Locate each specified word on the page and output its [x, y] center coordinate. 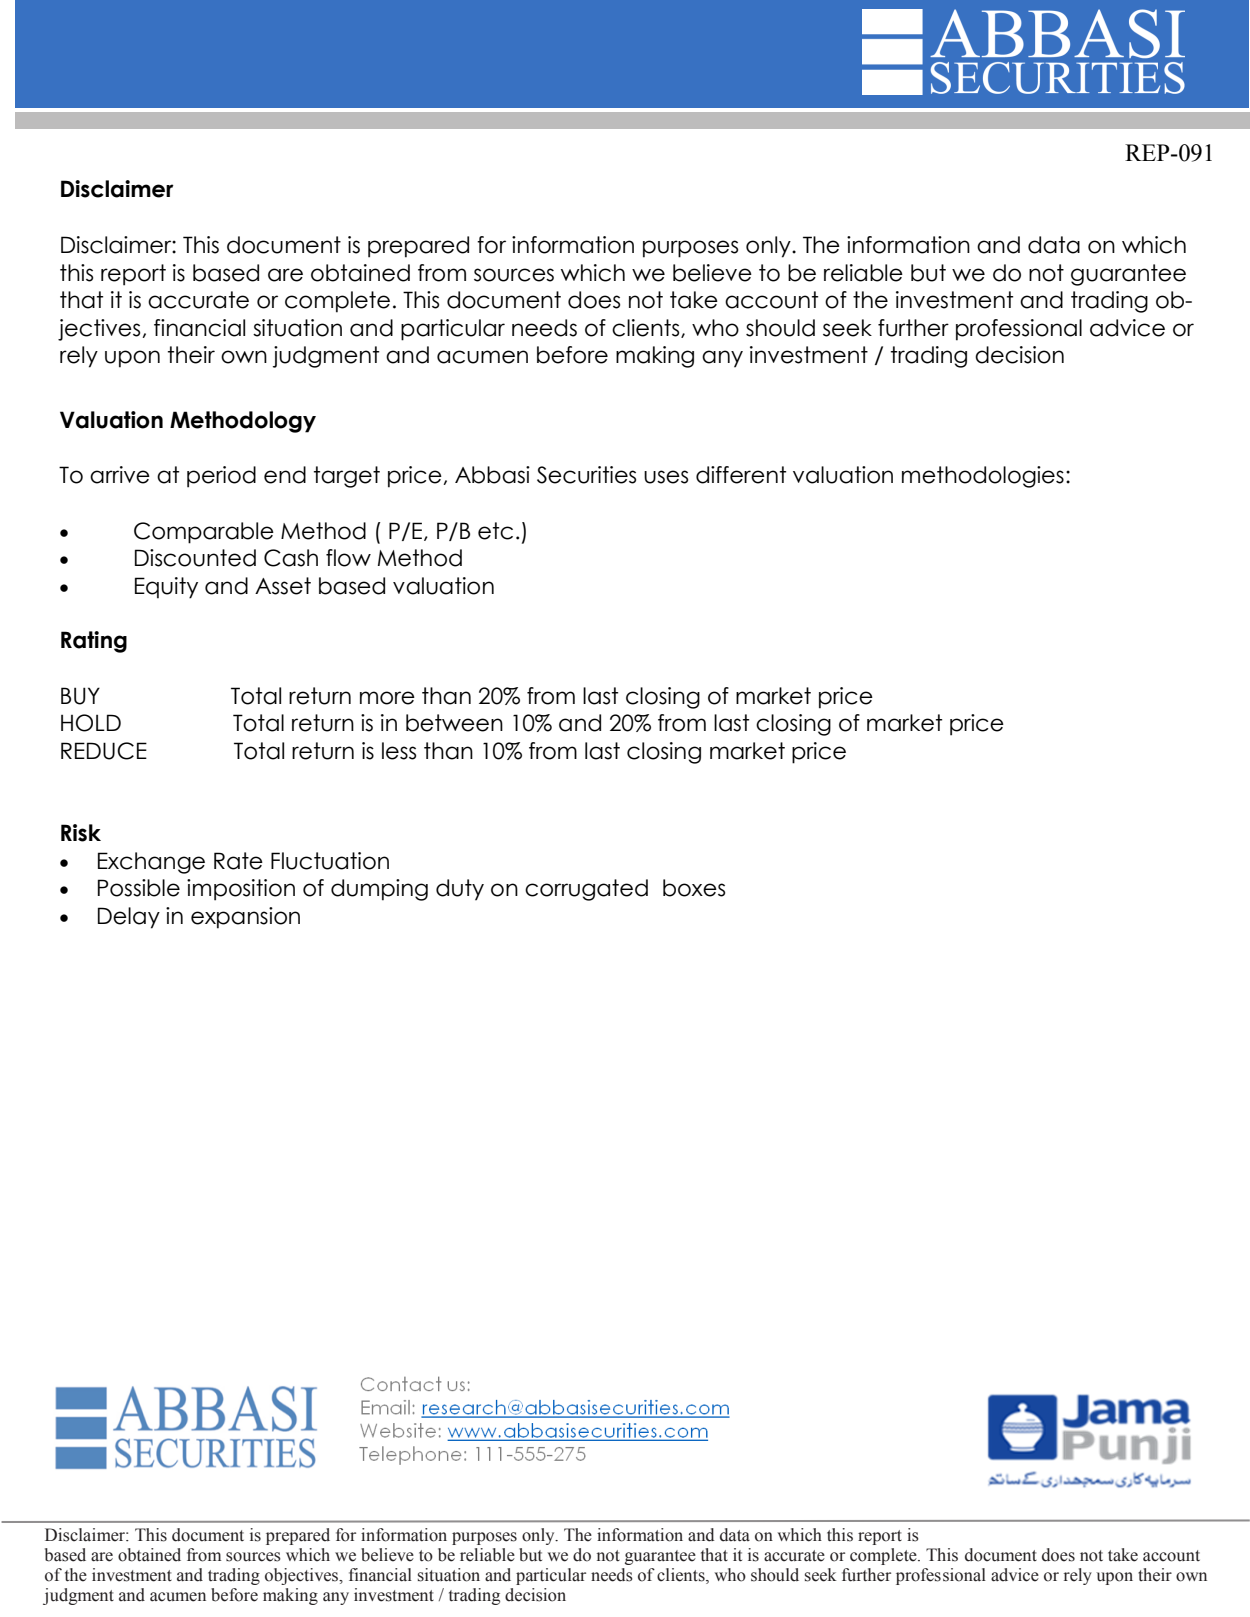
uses [666, 477]
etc [495, 531]
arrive [120, 475]
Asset [283, 586]
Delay [129, 918]
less [399, 751]
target [347, 477]
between [454, 723]
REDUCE [104, 751]
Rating [94, 642]
